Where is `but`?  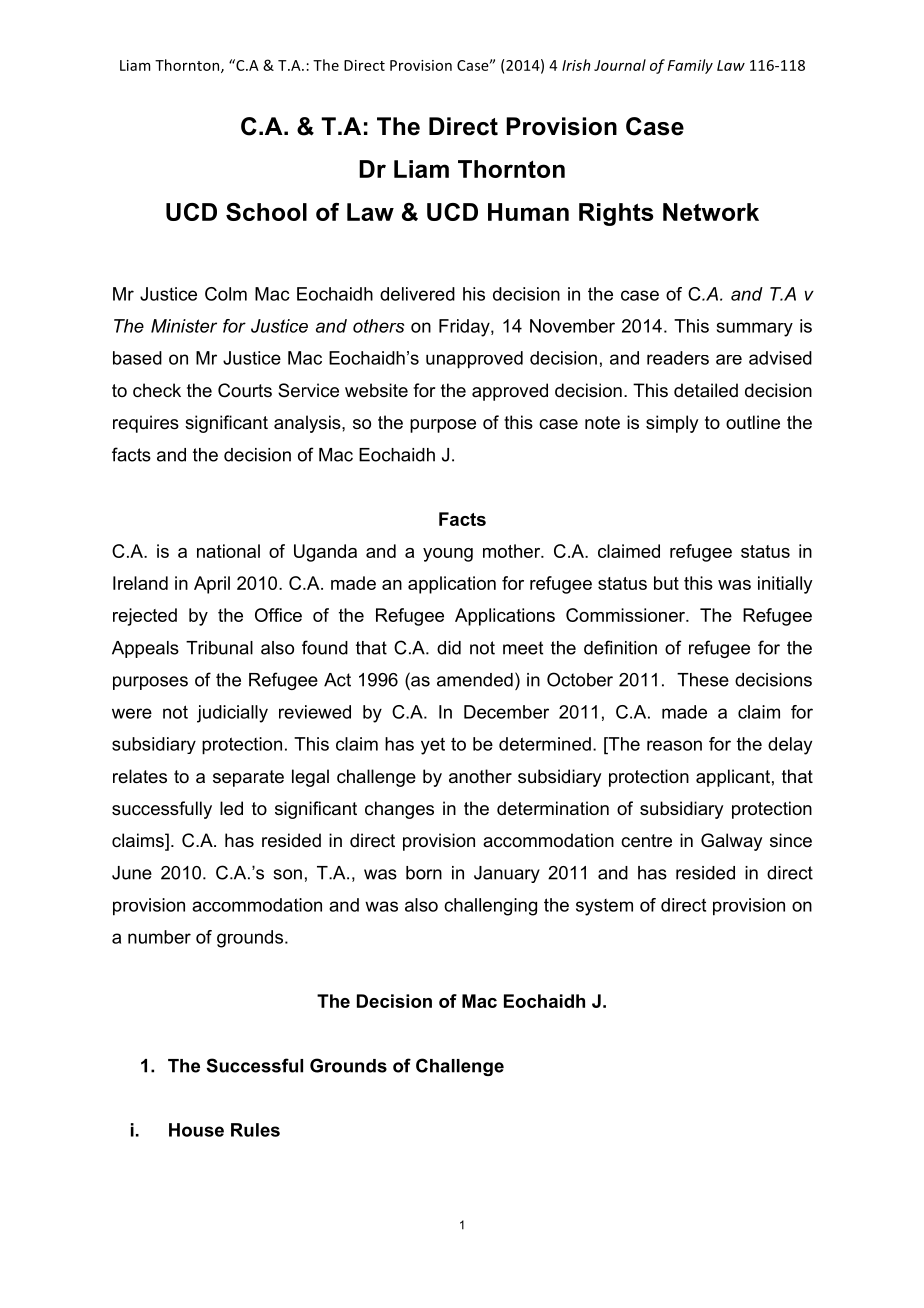
but is located at coordinates (666, 583).
